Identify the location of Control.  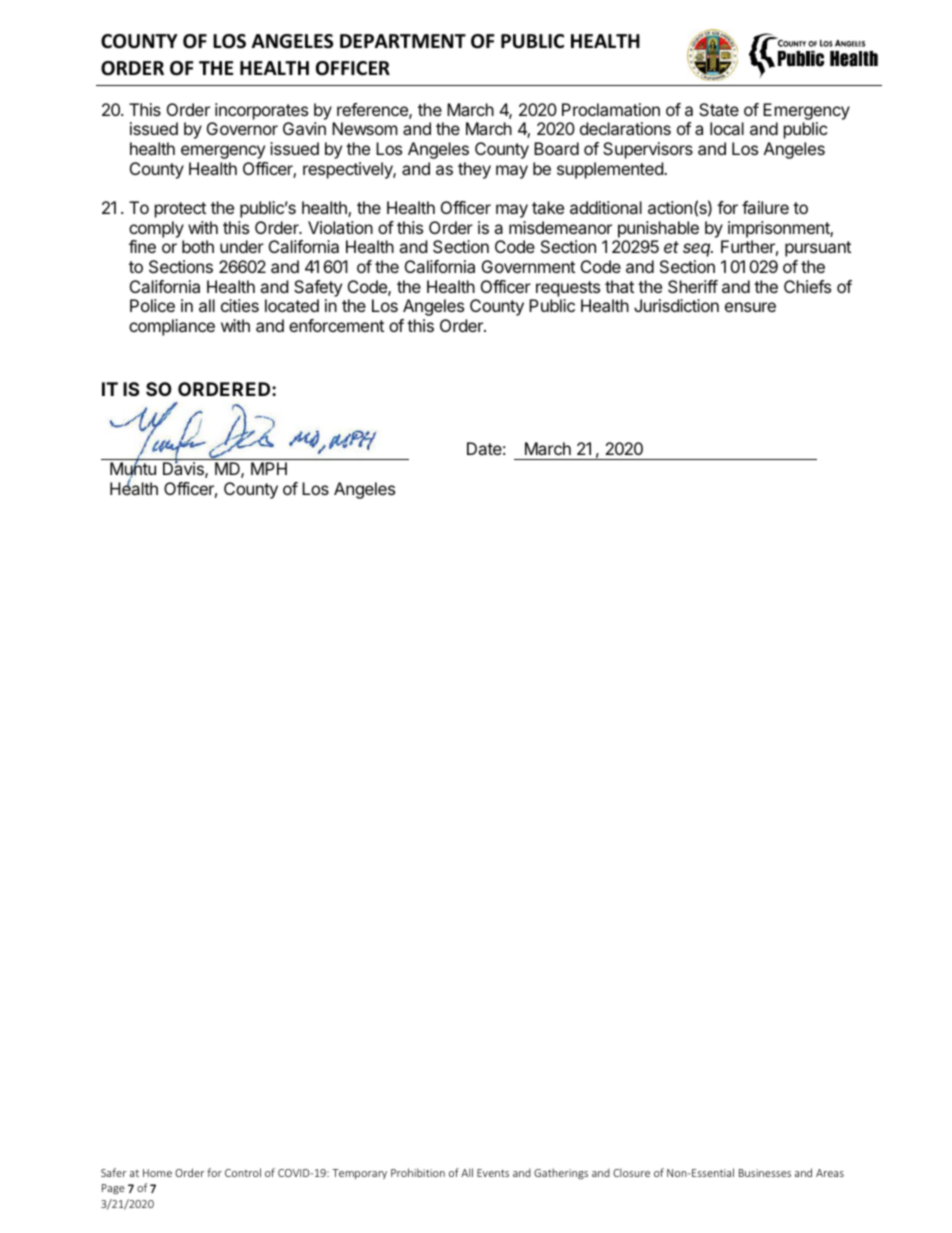
(243, 1172).
